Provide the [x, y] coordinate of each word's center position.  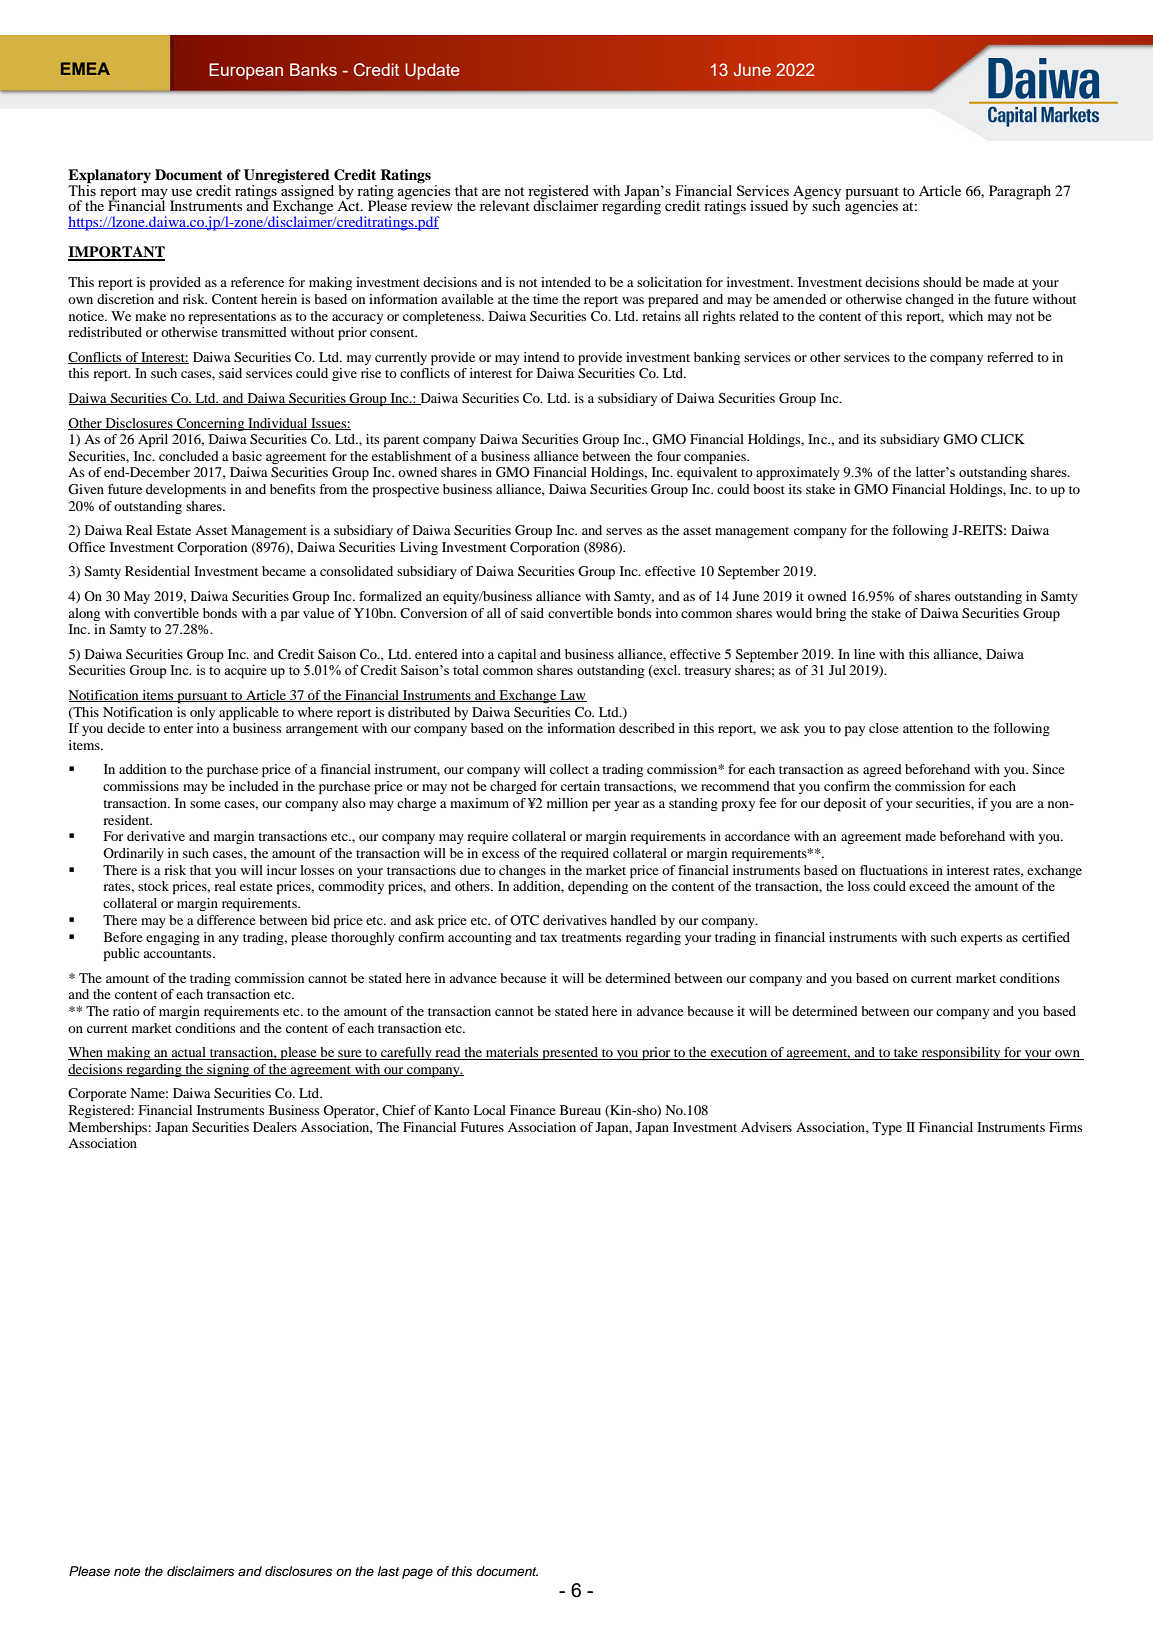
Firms [1065, 1127]
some [205, 804]
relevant [505, 205]
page [417, 1573]
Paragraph [1020, 192]
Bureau [580, 1110]
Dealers [275, 1127]
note [127, 1571]
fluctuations [894, 870]
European [246, 71]
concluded [189, 456]
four [669, 456]
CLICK [1003, 439]
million [567, 803]
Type [887, 1129]
